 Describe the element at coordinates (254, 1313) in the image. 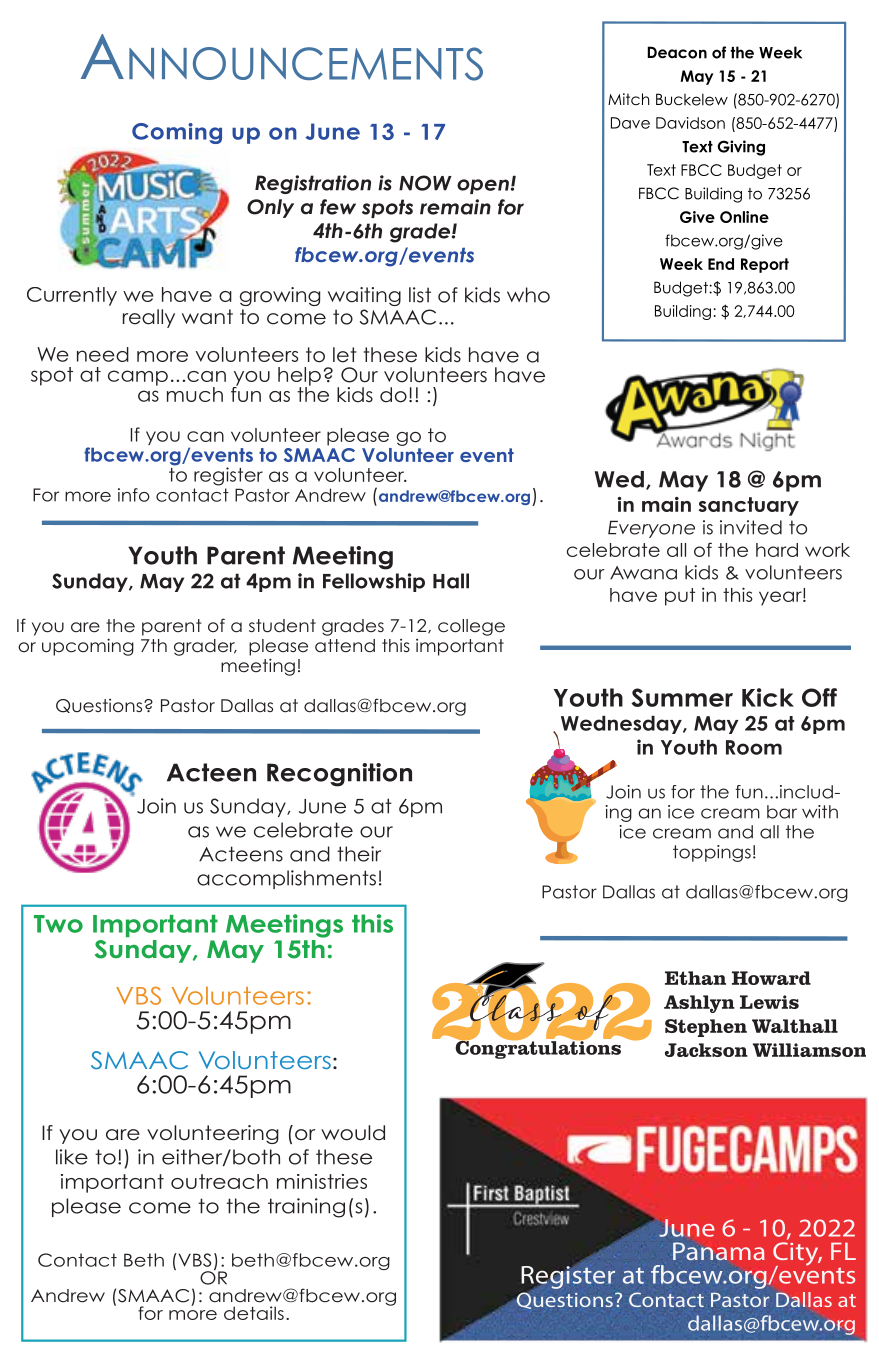

I see `details` at that location.
